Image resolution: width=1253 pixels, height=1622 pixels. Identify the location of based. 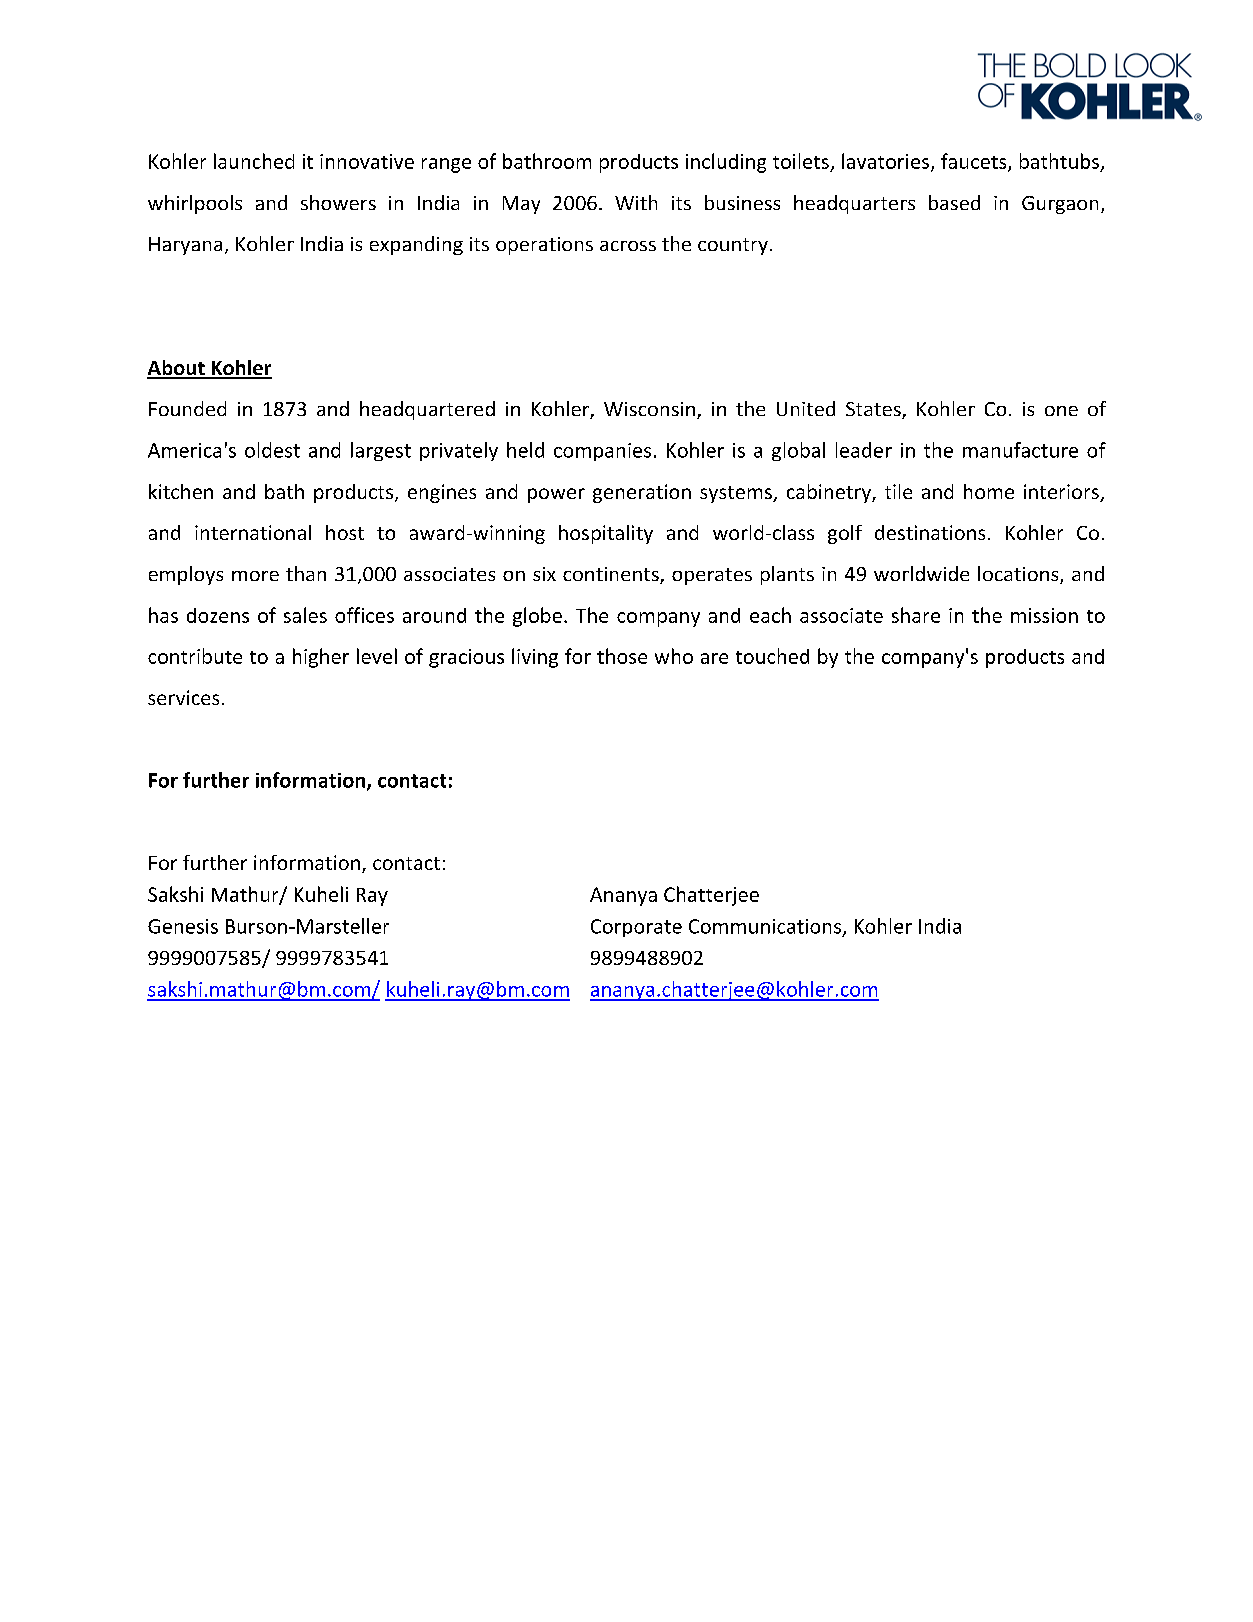
(954, 202).
